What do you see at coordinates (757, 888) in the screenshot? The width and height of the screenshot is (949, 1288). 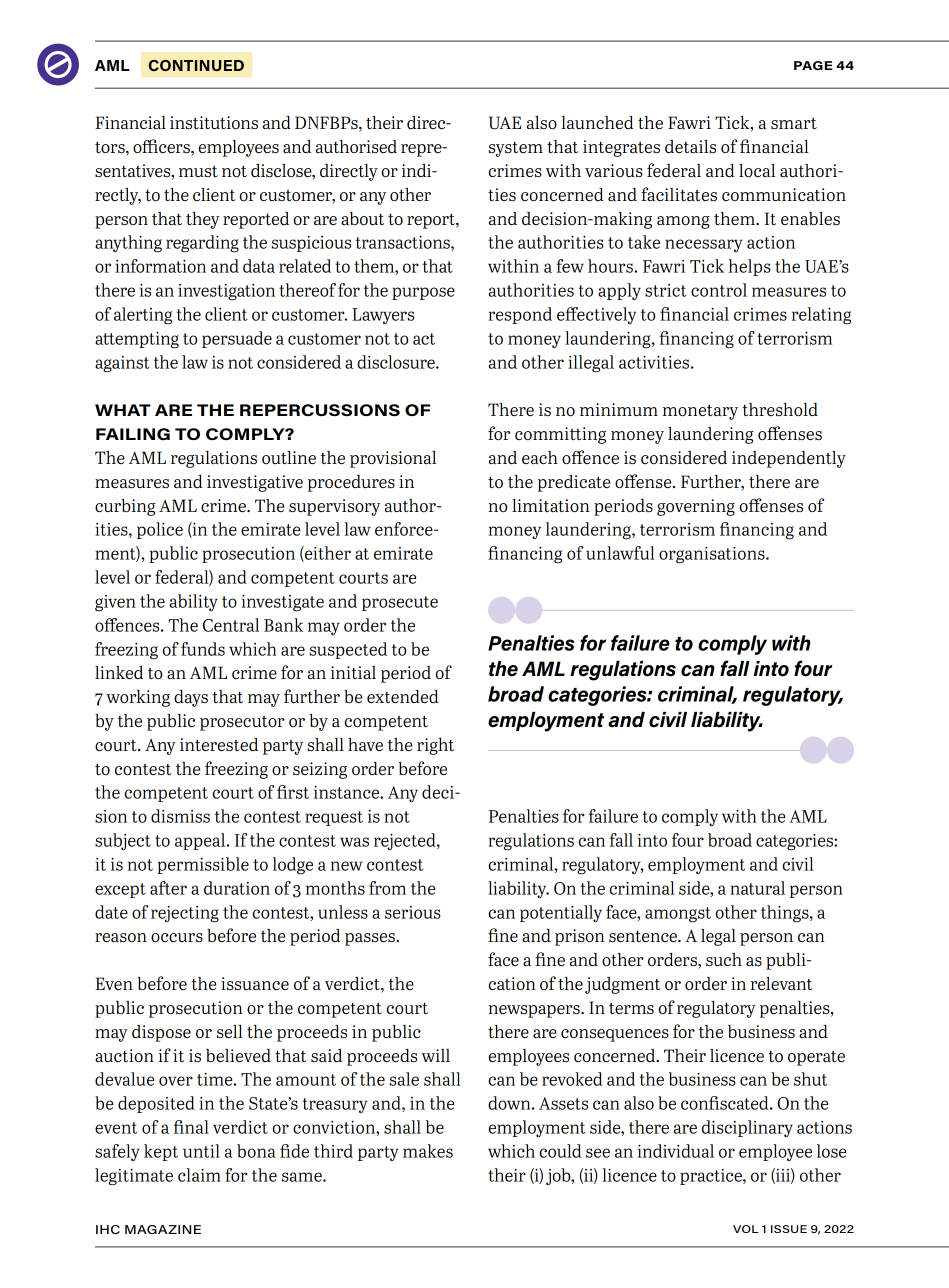 I see `natural` at bounding box center [757, 888].
